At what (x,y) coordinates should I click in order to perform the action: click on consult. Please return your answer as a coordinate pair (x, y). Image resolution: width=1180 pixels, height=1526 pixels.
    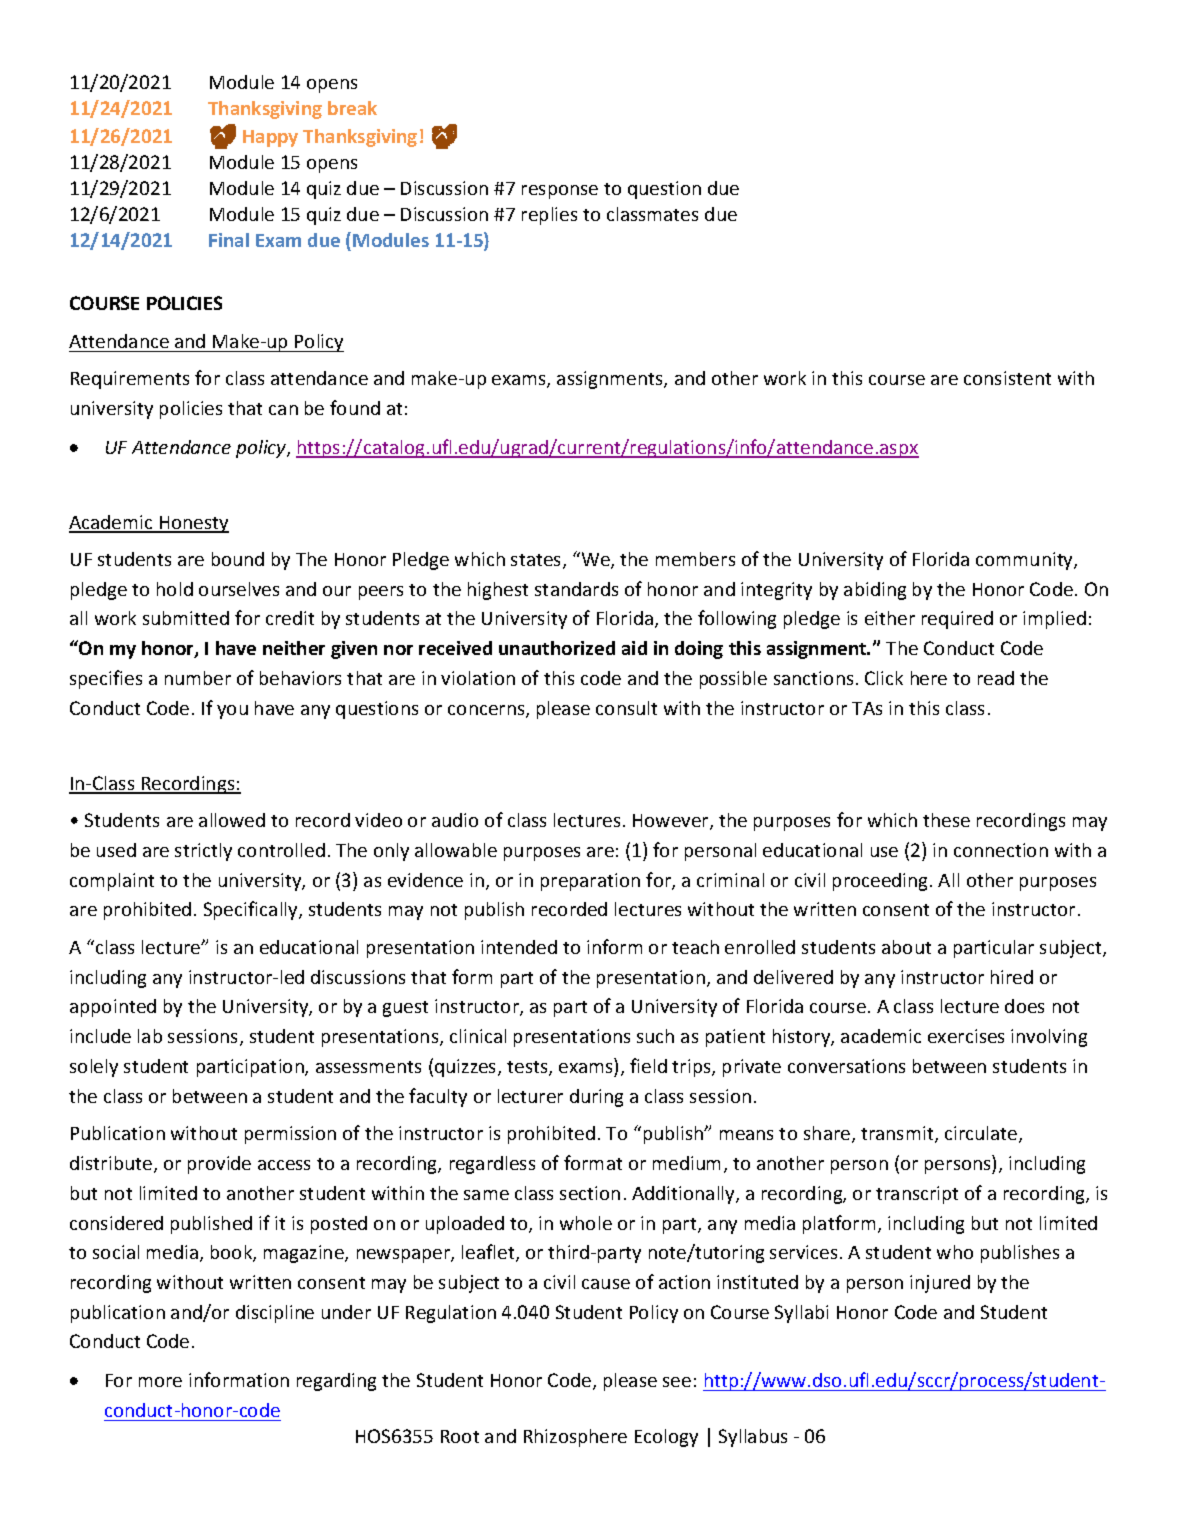
    Looking at the image, I should click on (626, 708).
